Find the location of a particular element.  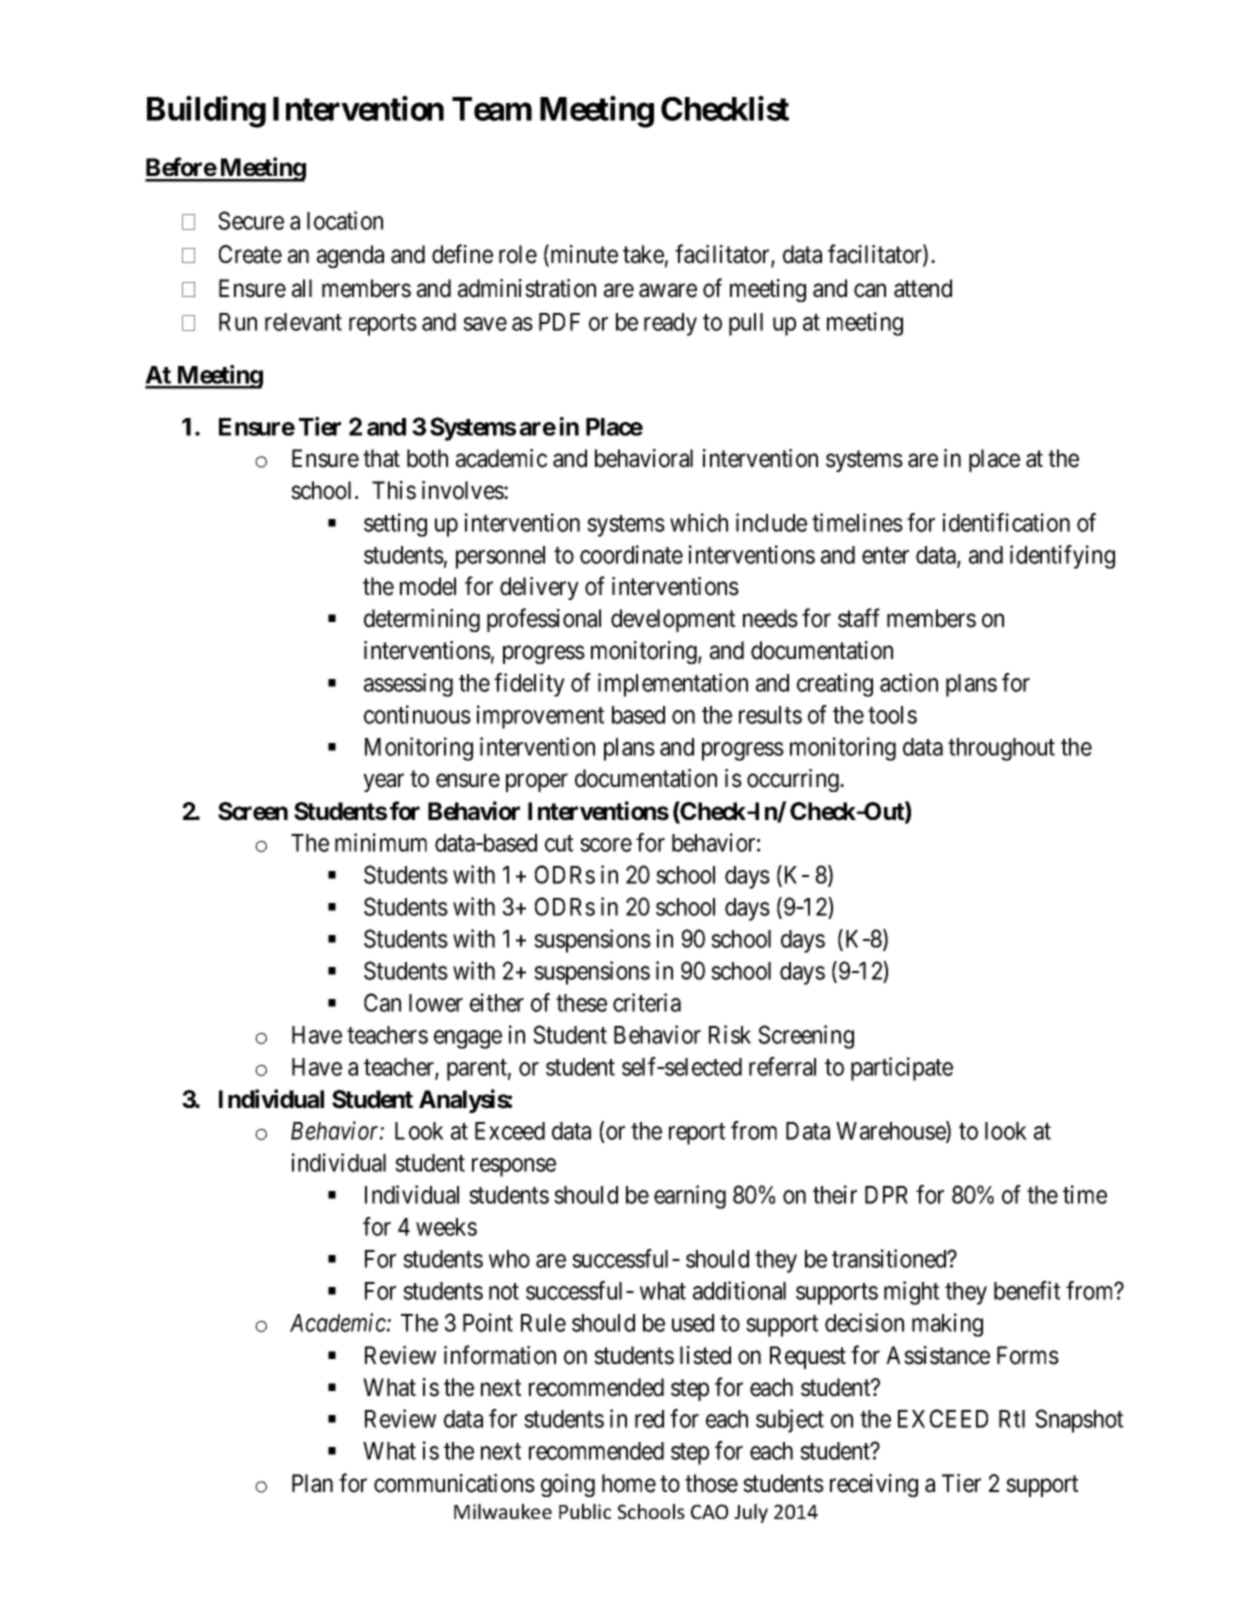

home is located at coordinates (629, 1483).
